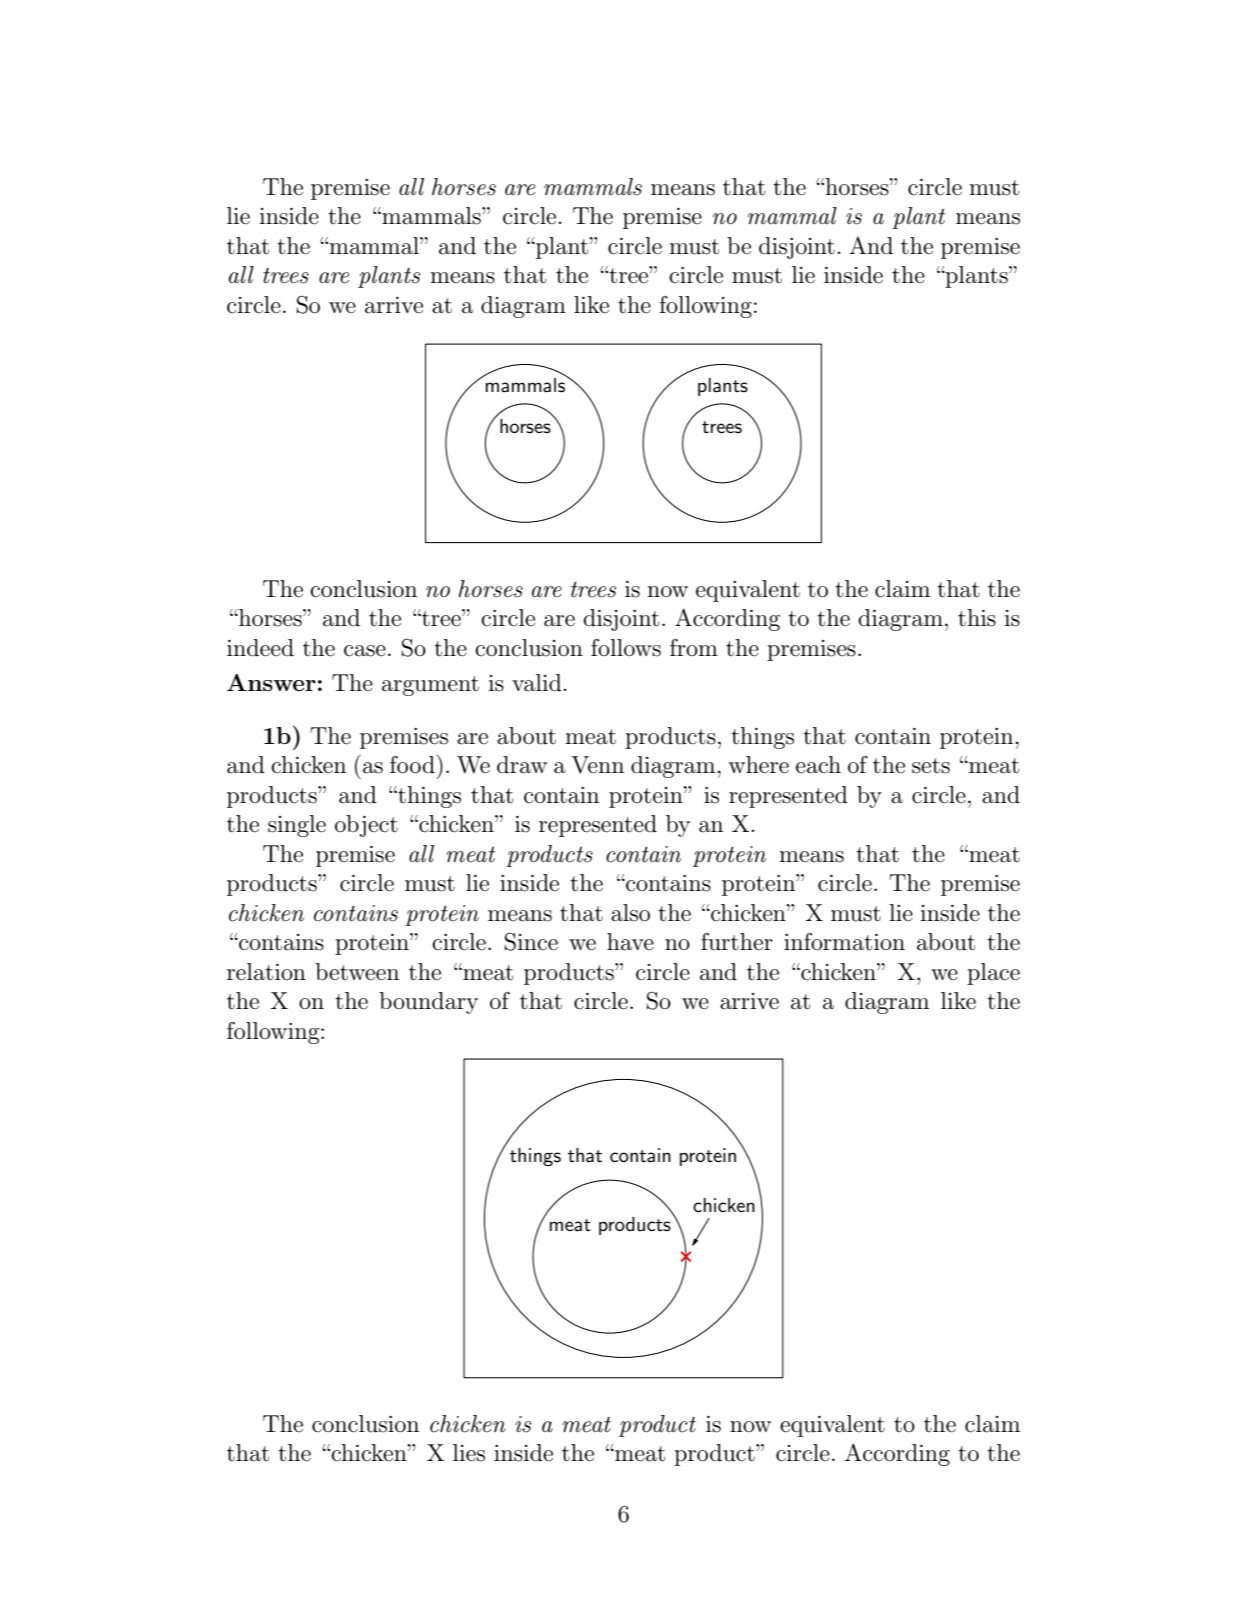  Describe the element at coordinates (469, 1453) in the screenshot. I see `lies` at that location.
